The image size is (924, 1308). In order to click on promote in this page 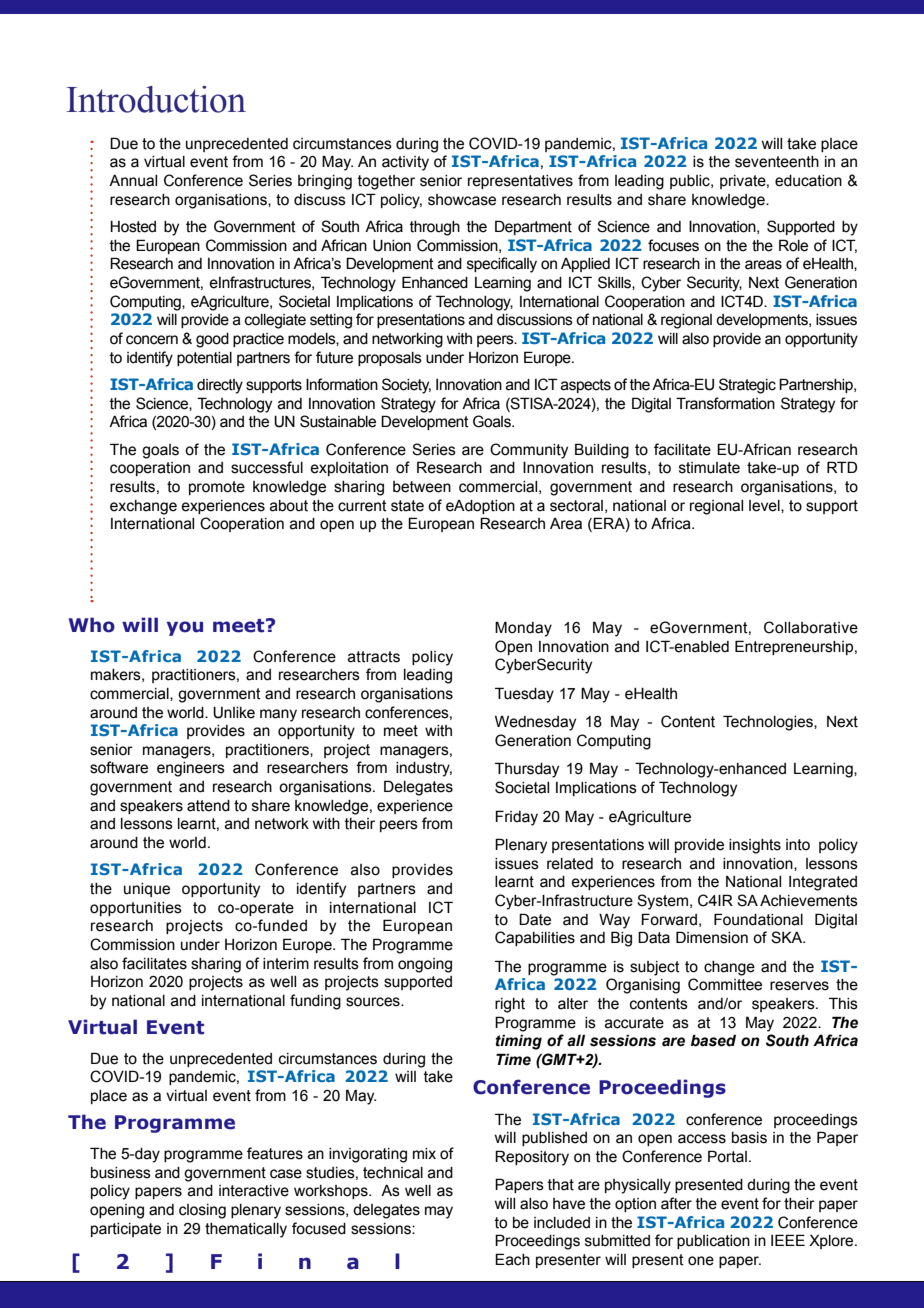, I will do `click(217, 488)`.
